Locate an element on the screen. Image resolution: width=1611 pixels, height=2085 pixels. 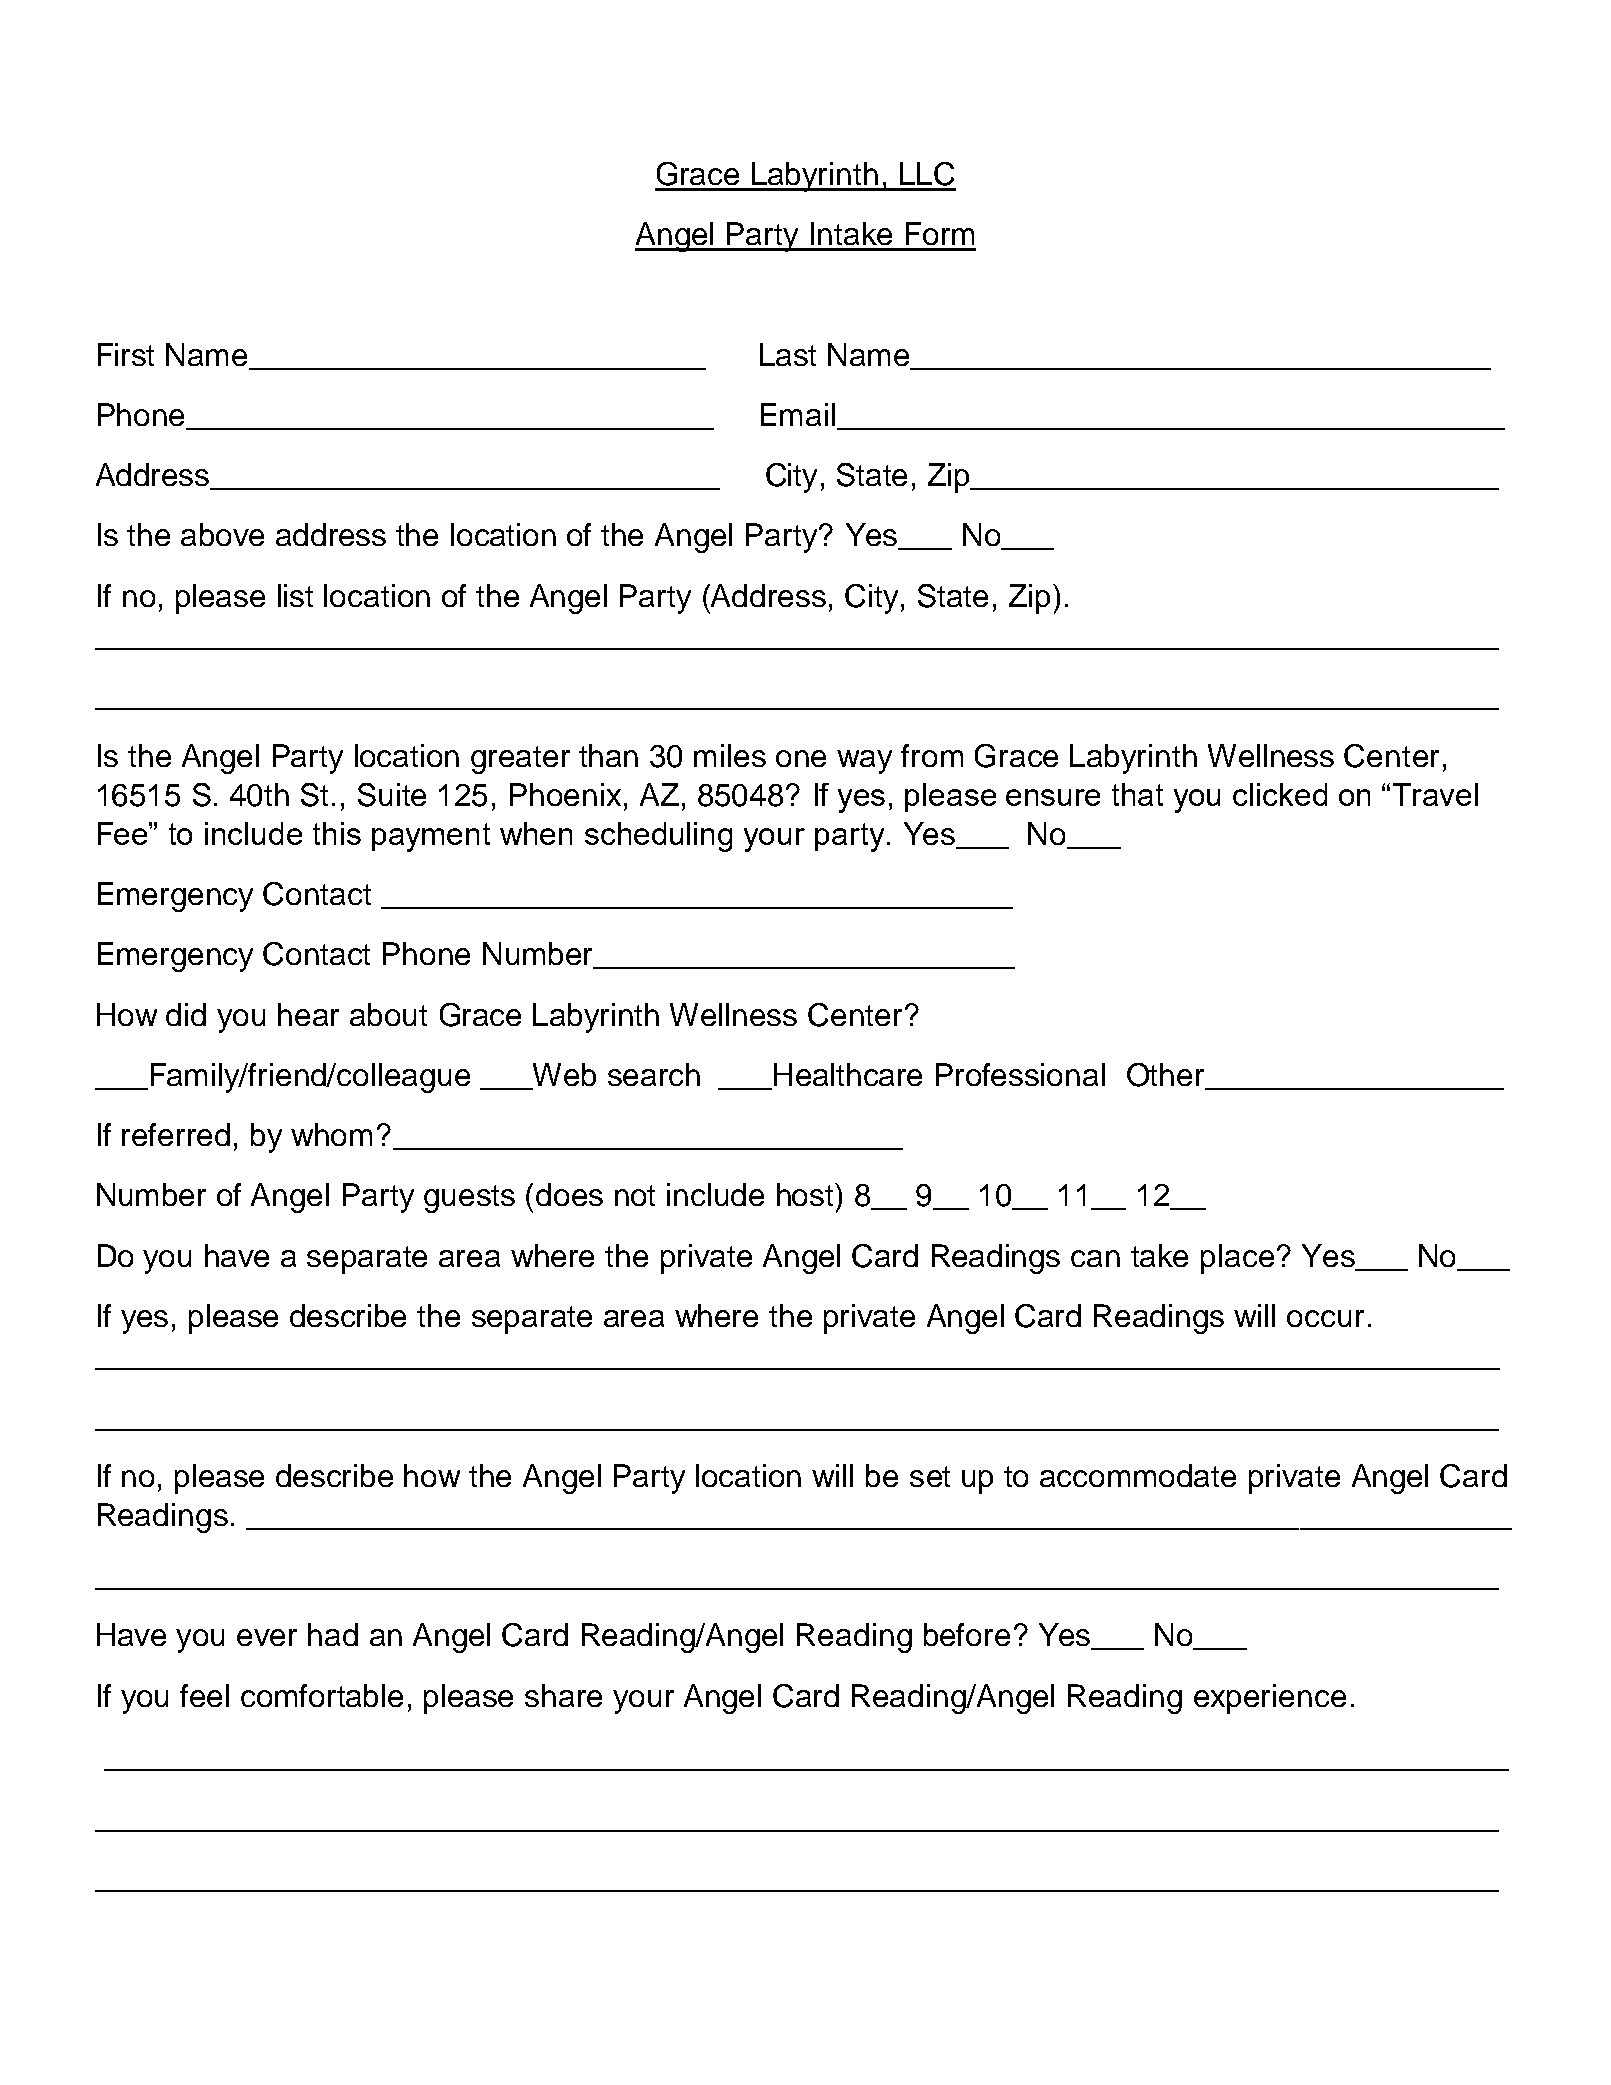
First is located at coordinates (126, 354).
